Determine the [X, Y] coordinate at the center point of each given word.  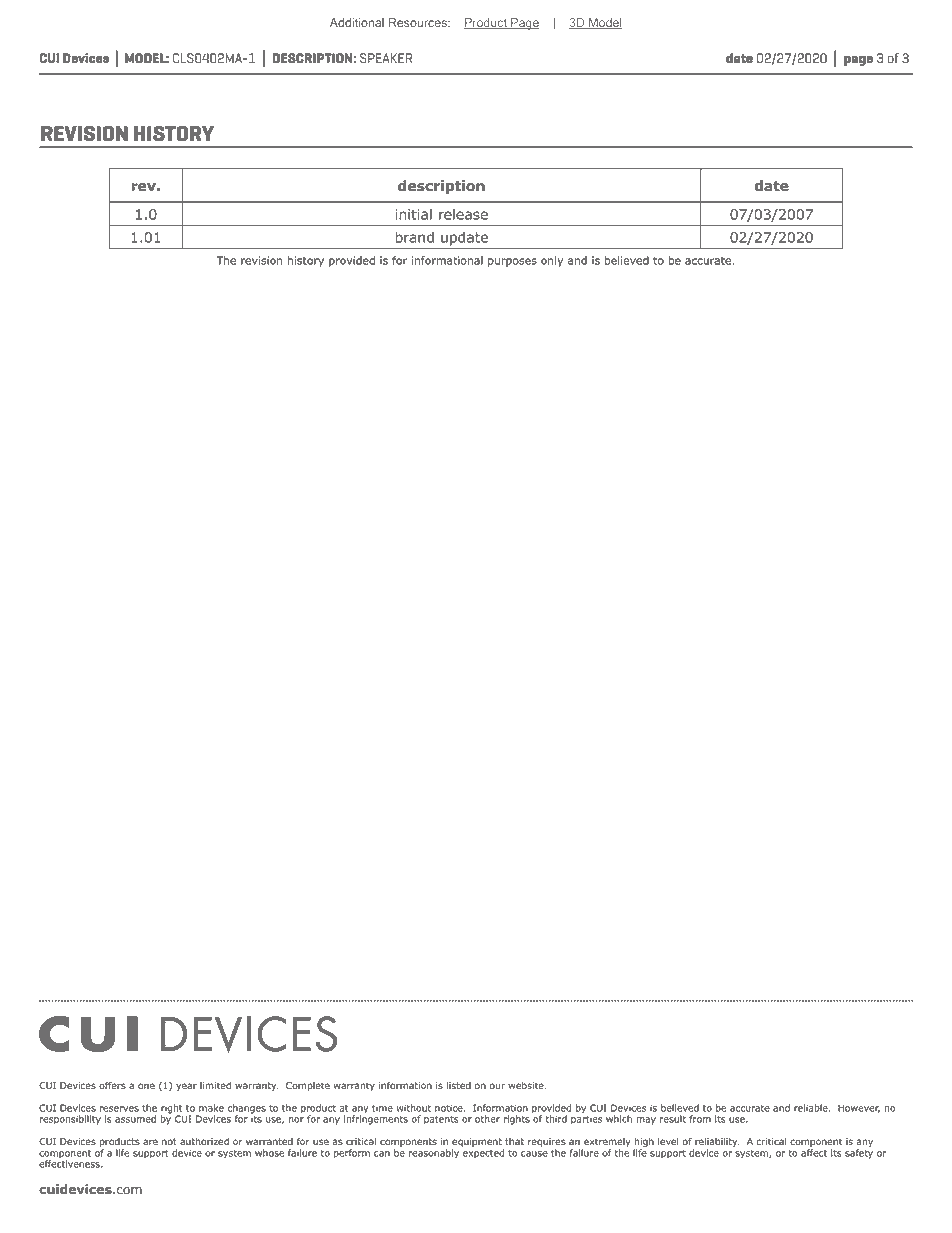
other [487, 1119]
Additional [357, 22]
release [463, 214]
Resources [419, 22]
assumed [135, 1119]
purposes [512, 262]
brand [414, 237]
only [552, 261]
